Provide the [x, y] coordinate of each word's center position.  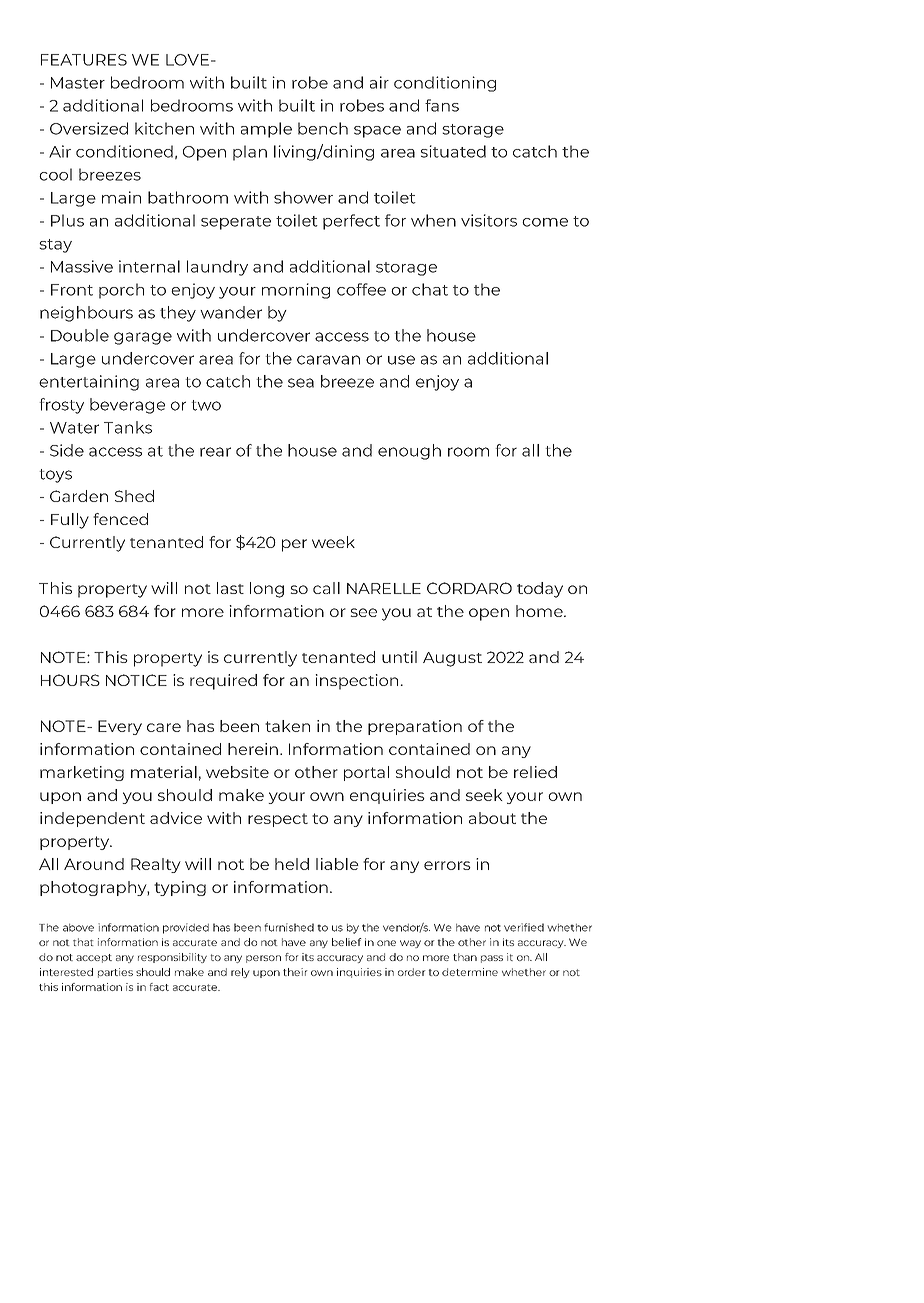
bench [323, 128]
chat [430, 289]
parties [115, 973]
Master [78, 83]
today [540, 590]
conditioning [445, 84]
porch [121, 291]
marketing [82, 773]
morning [296, 291]
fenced [120, 519]
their [295, 972]
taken [287, 726]
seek [484, 795]
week [333, 542]
